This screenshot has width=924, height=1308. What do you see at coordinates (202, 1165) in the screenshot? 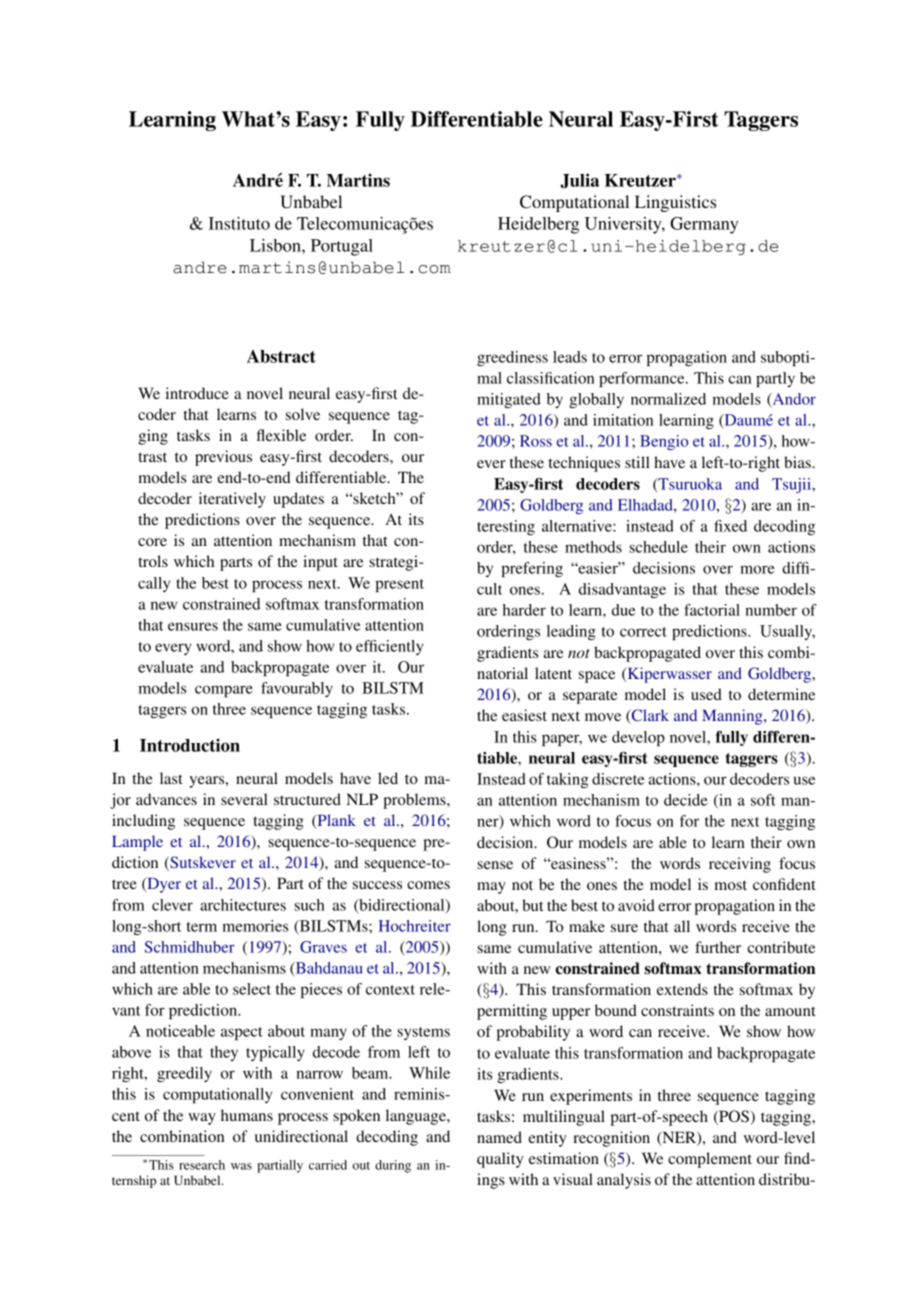
I see `research` at bounding box center [202, 1165].
